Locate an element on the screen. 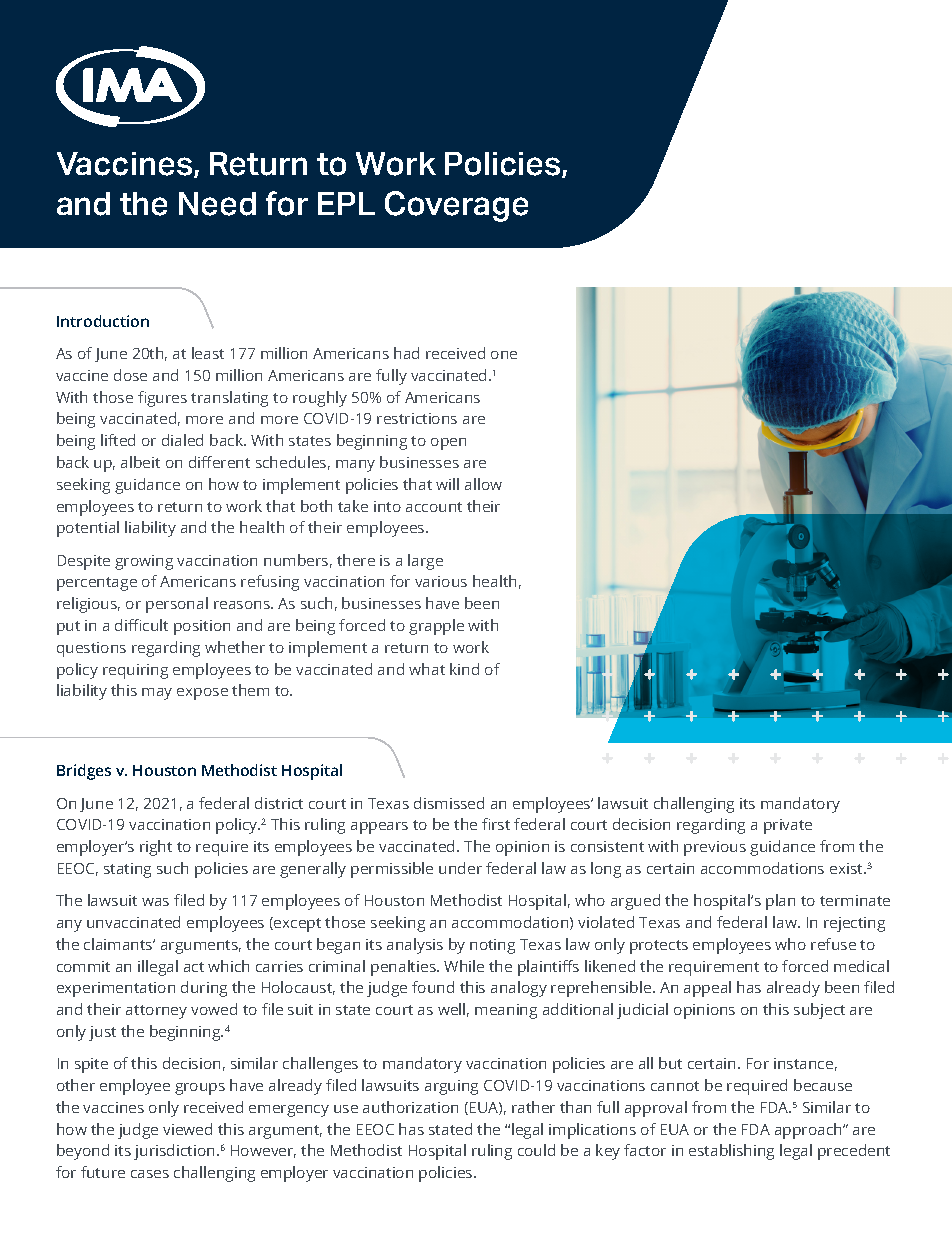 The image size is (952, 1233). Bridges is located at coordinates (84, 772).
